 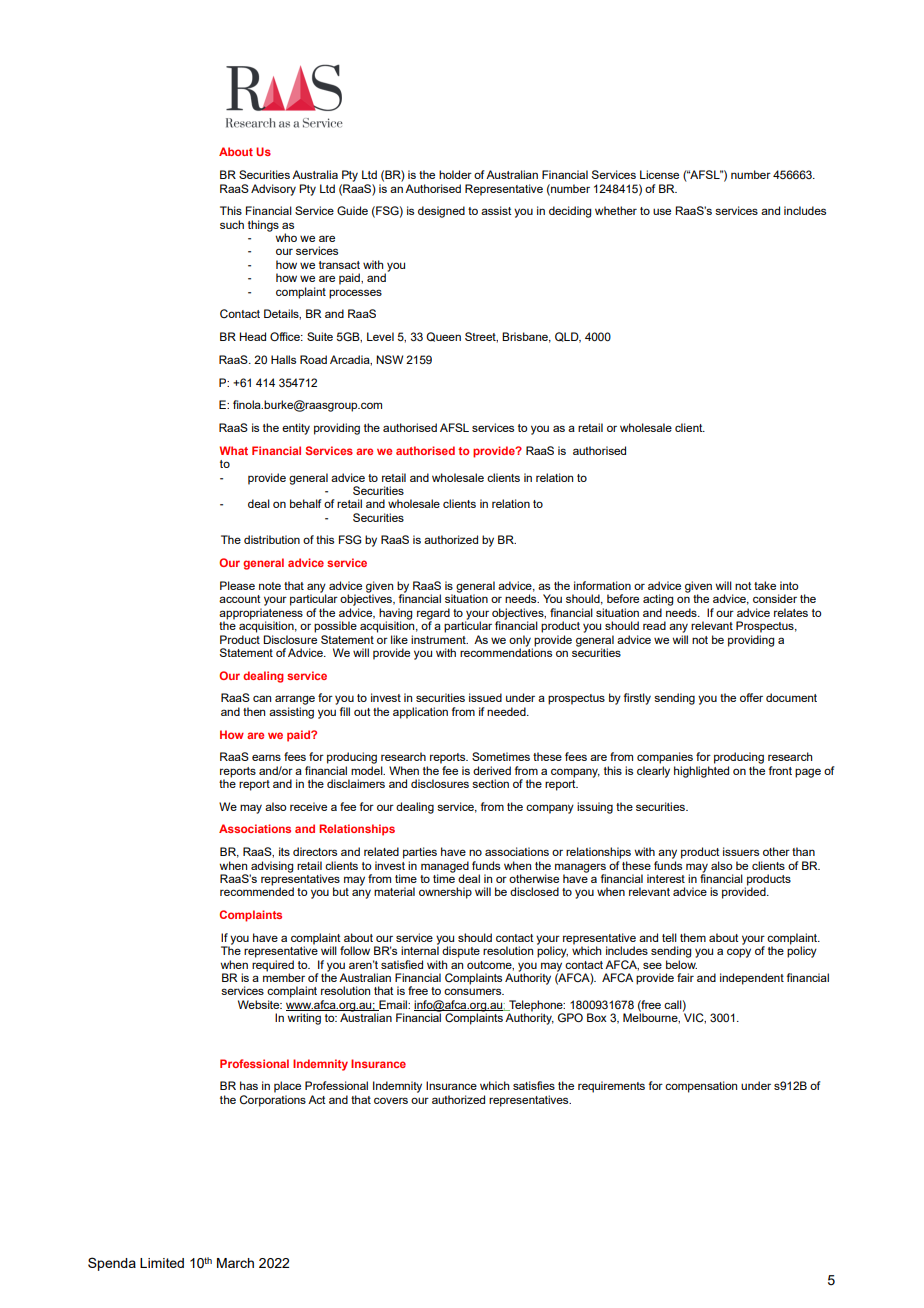 I want to click on then, so click(x=254, y=711).
